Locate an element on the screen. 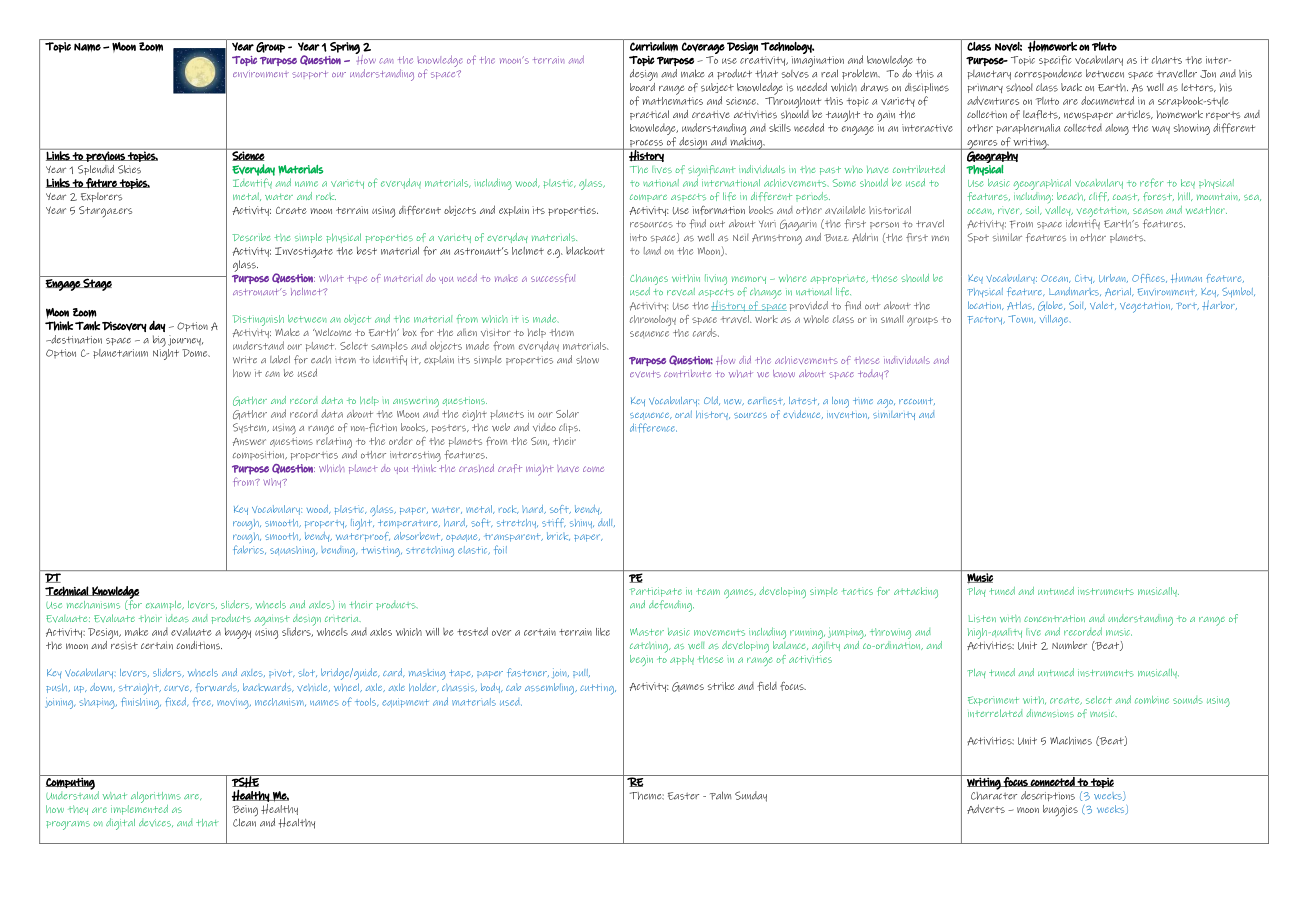 The height and width of the screenshot is (924, 1308). previous is located at coordinates (105, 155).
